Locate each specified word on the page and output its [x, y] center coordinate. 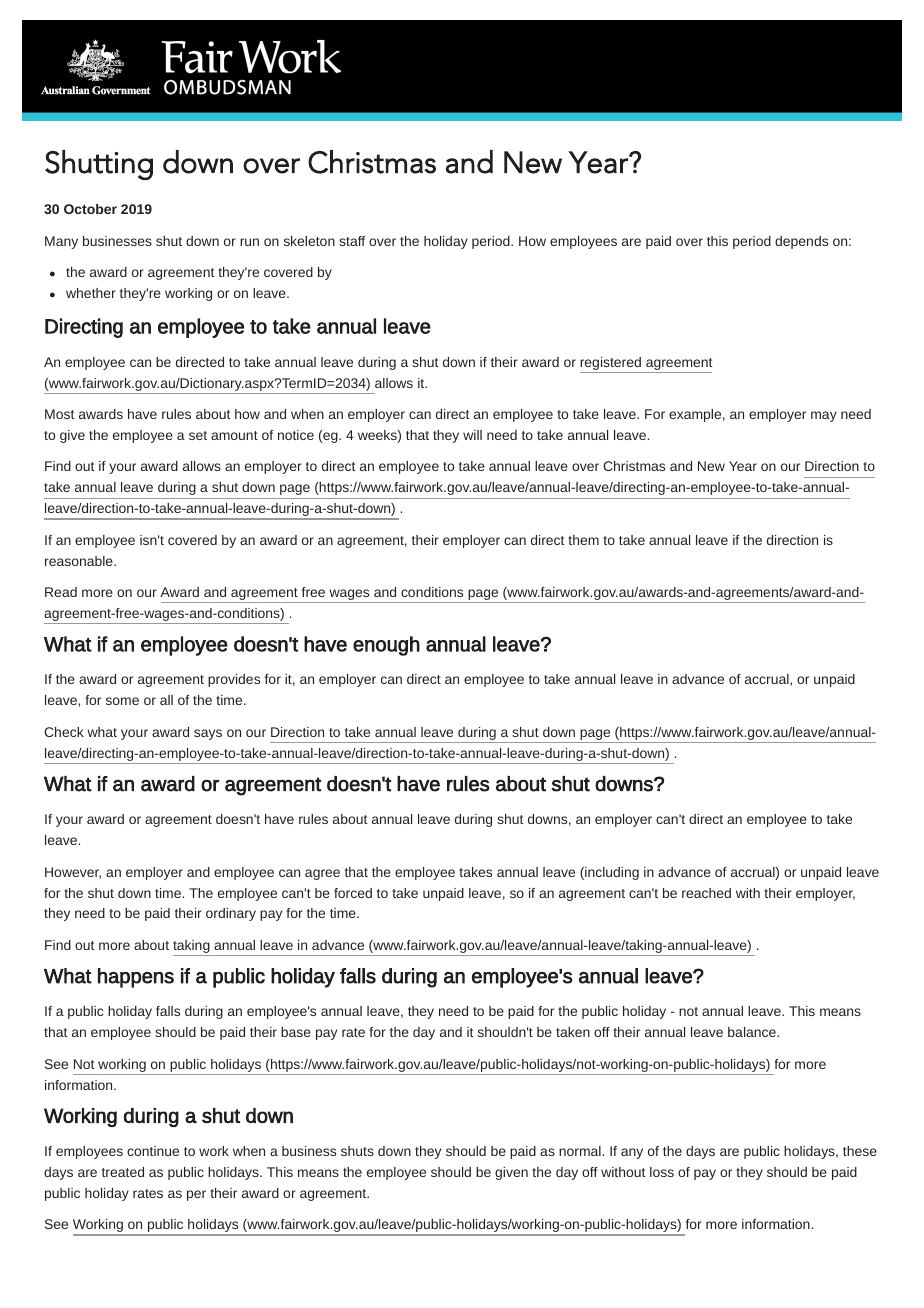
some [122, 701]
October [90, 209]
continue [153, 1151]
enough [386, 646]
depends [801, 242]
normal [581, 1151]
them [583, 540]
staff [352, 241]
